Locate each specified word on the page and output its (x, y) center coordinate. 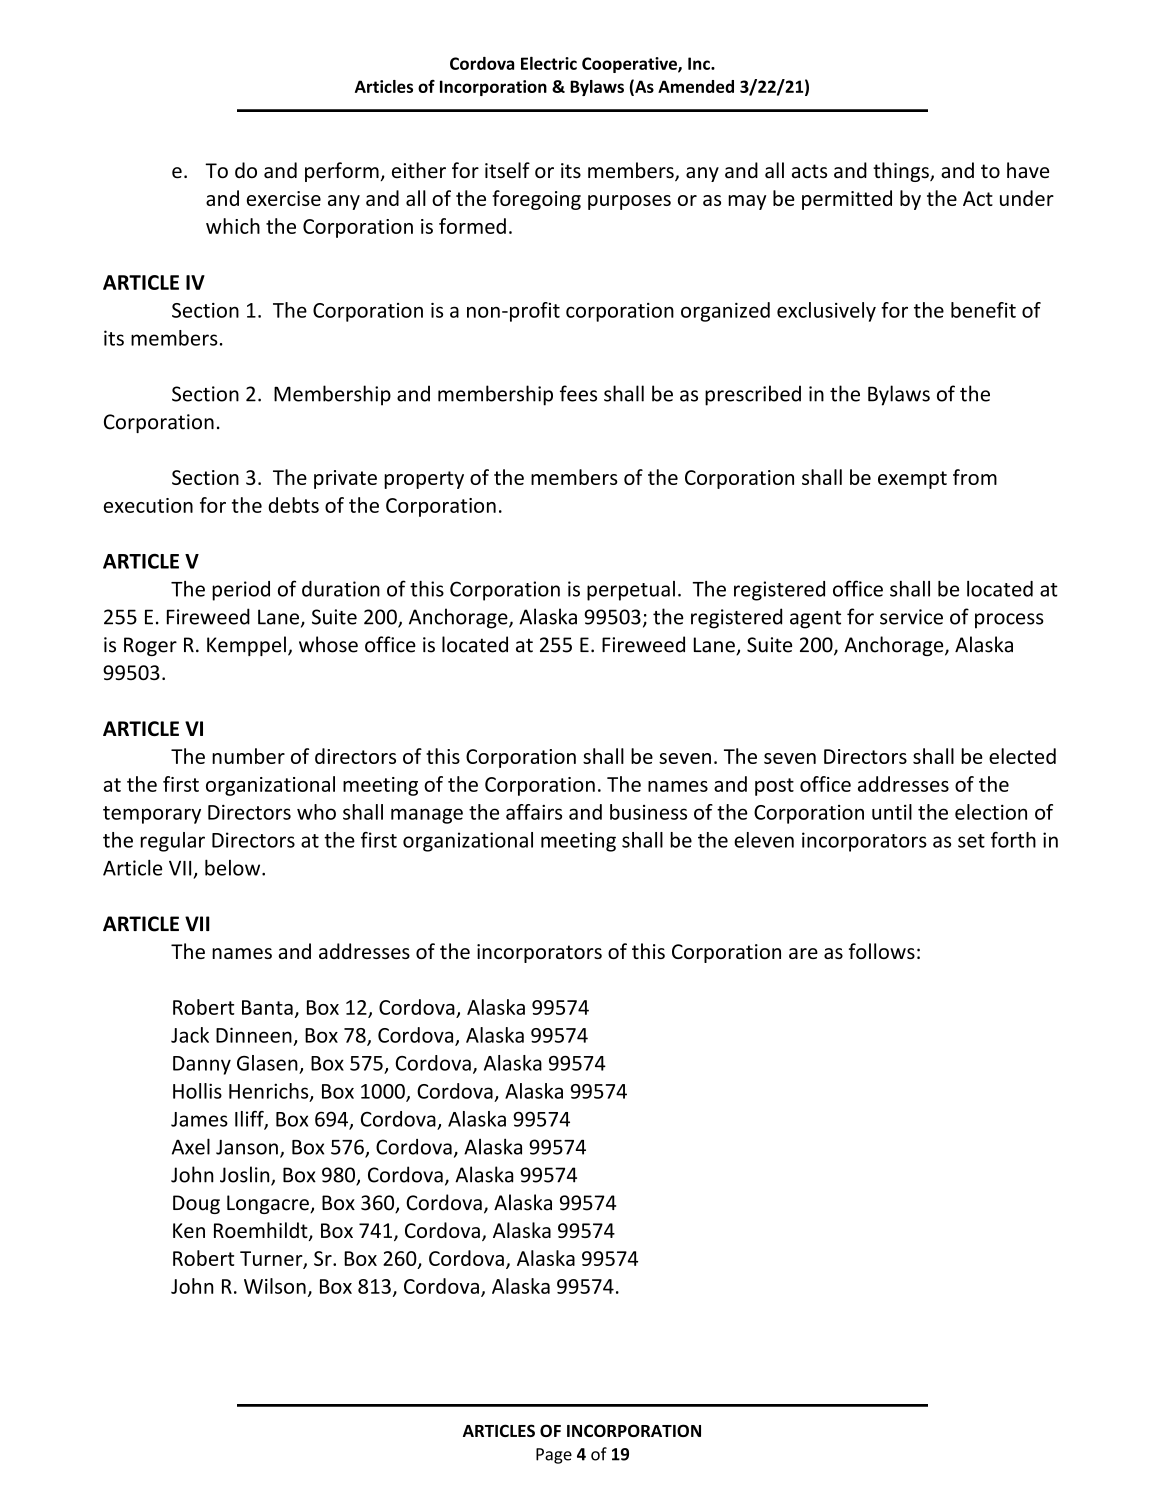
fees (578, 393)
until (892, 812)
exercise (284, 198)
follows (882, 951)
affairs (534, 812)
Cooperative (630, 65)
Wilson (275, 1286)
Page (554, 1456)
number (248, 756)
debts (293, 505)
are (803, 953)
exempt (912, 480)
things (902, 172)
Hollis (197, 1091)
